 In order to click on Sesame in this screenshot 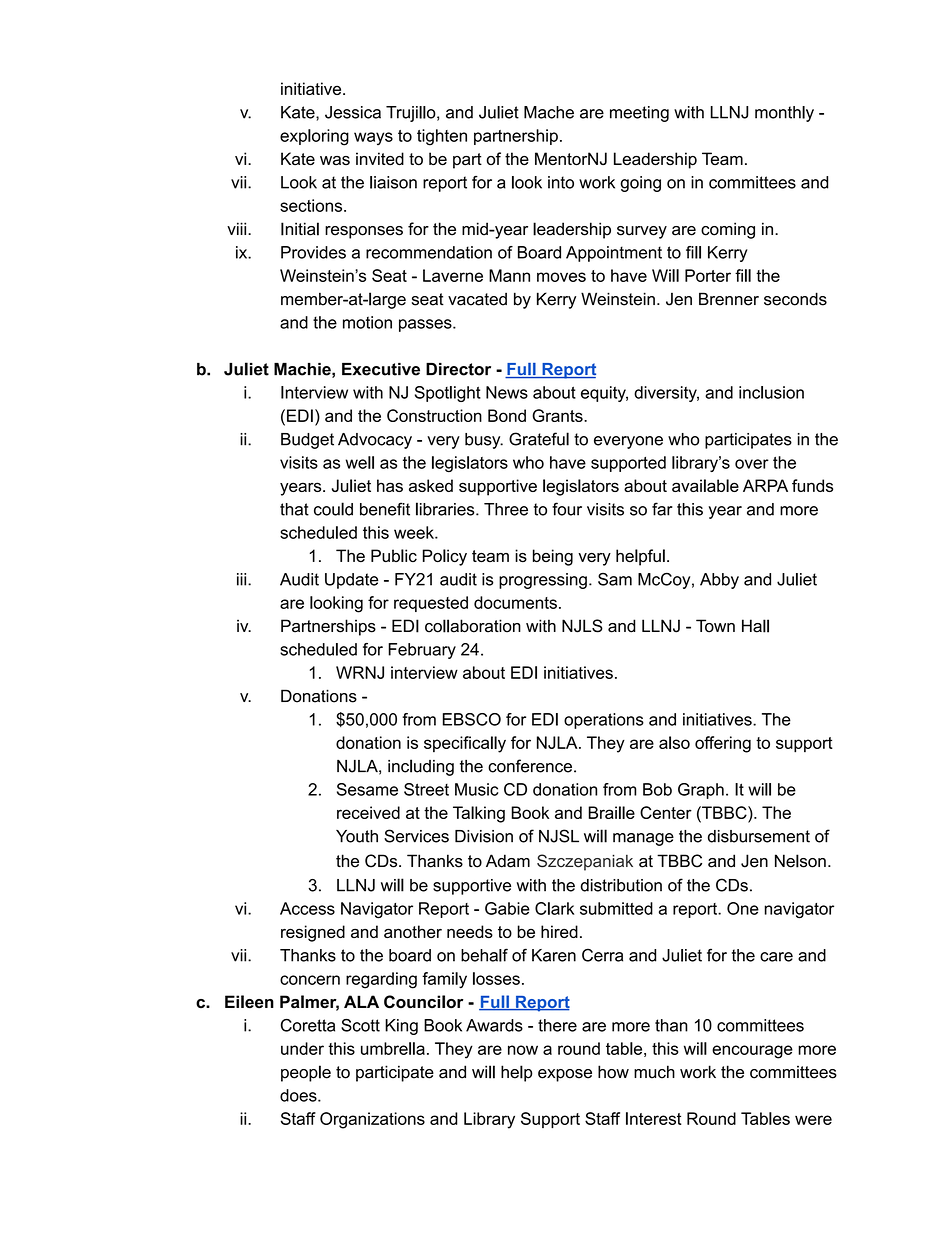, I will do `click(367, 789)`.
